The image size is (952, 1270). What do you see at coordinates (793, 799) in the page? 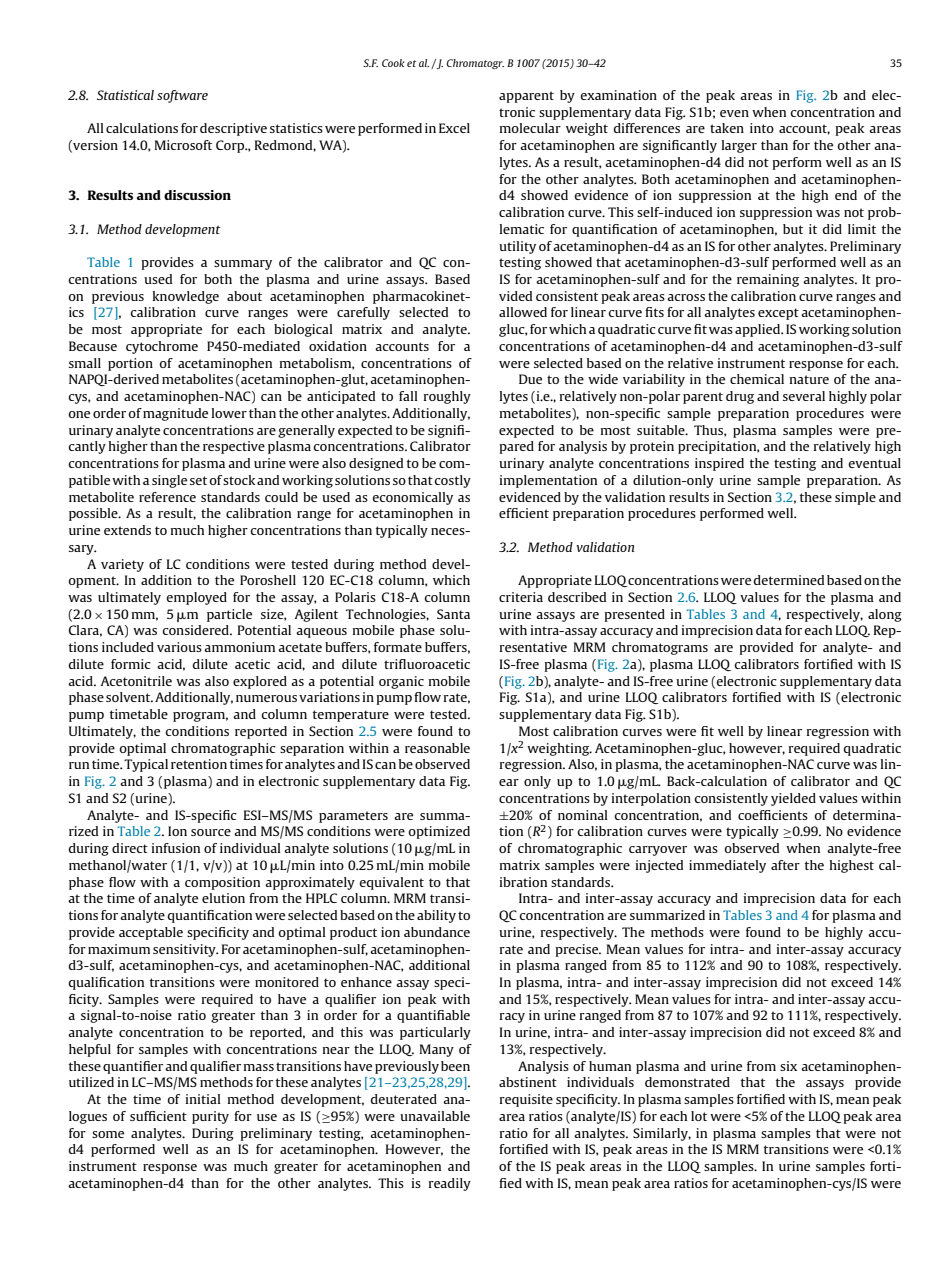
I see `yielded` at bounding box center [793, 799].
